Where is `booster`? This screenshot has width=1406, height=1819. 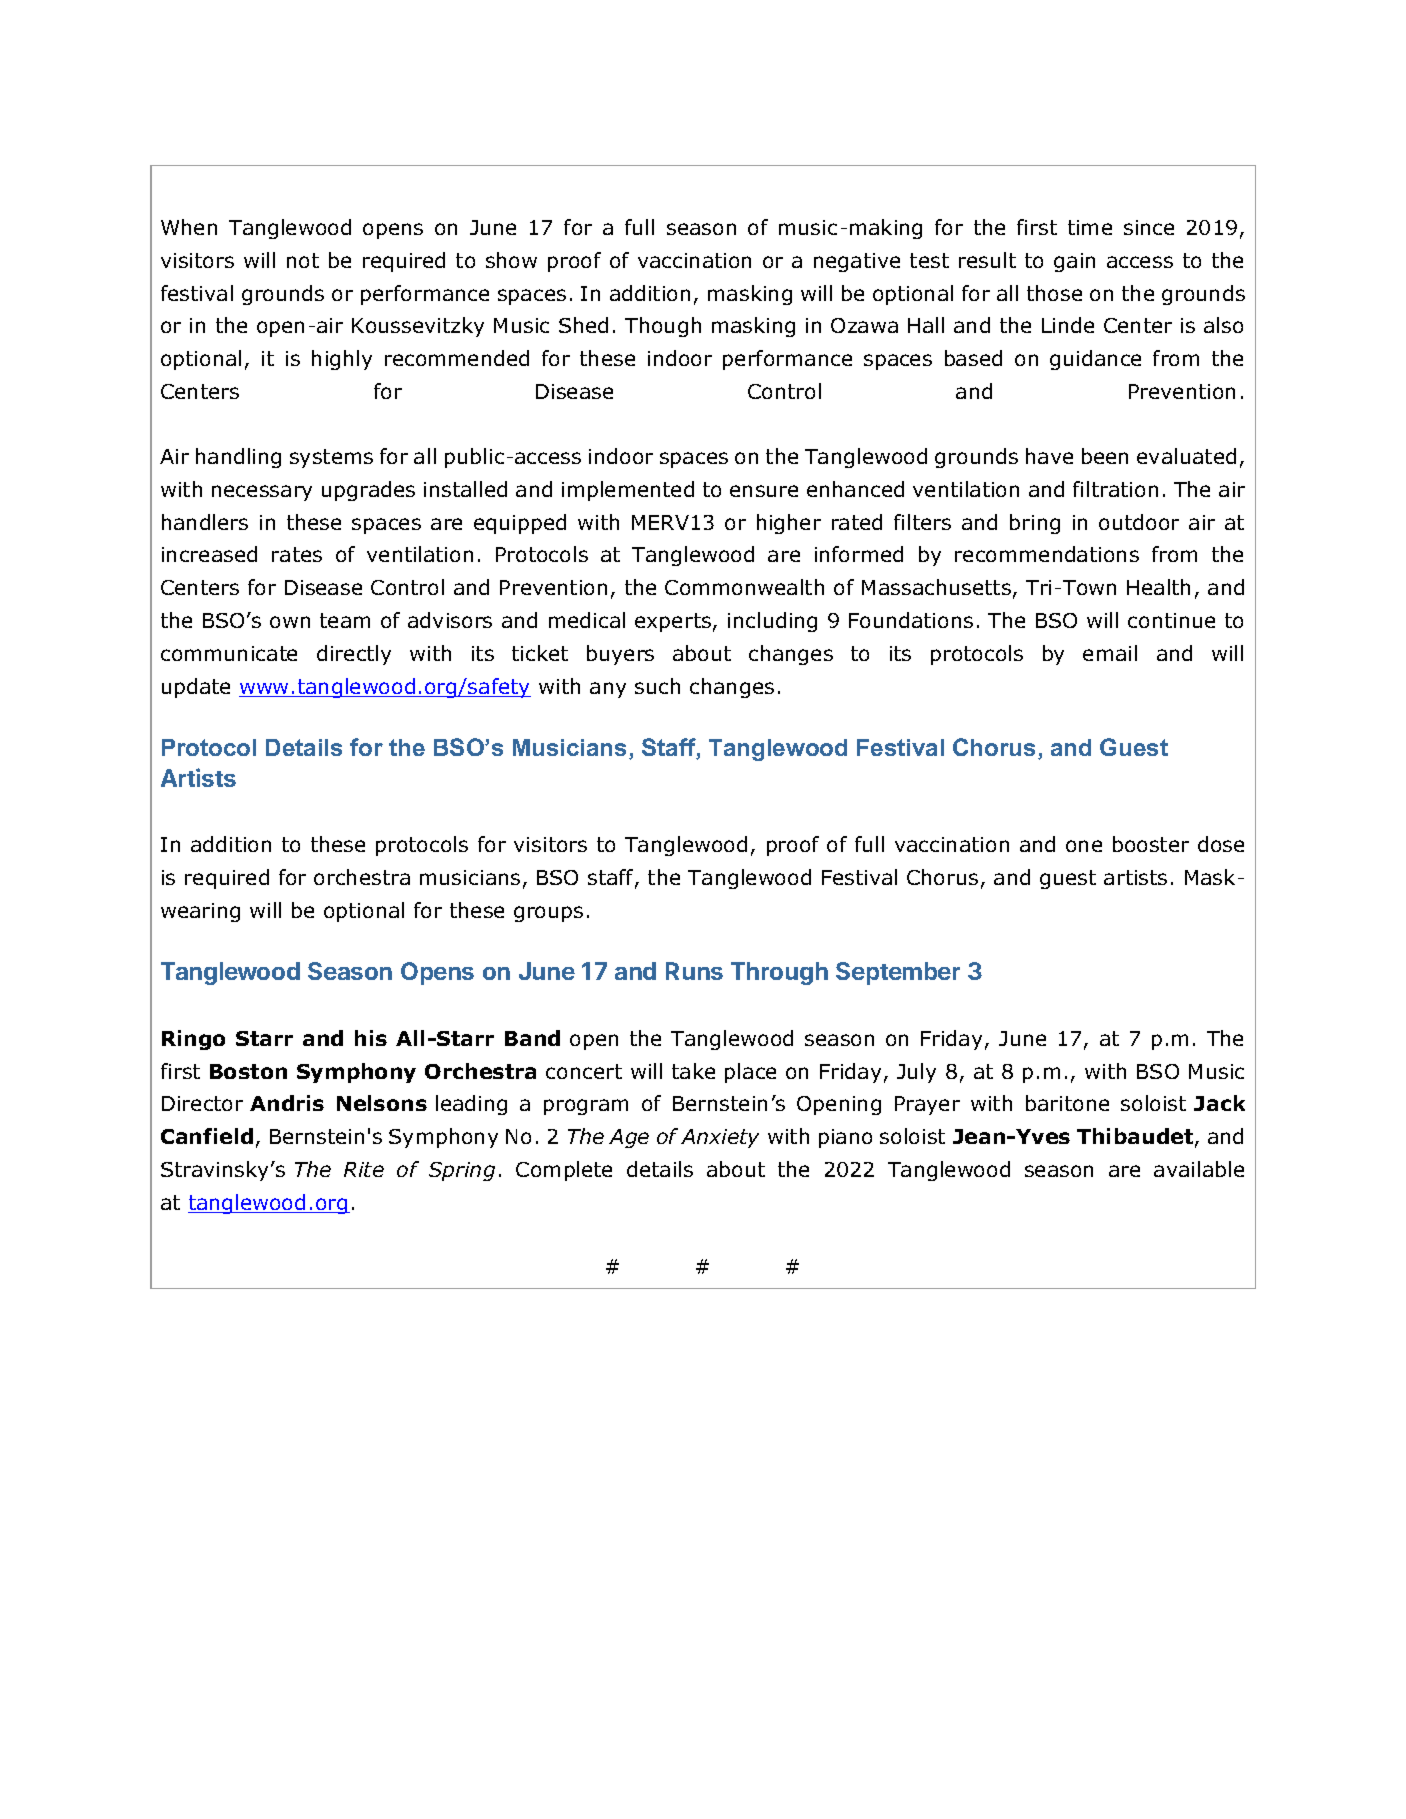
booster is located at coordinates (1151, 844).
